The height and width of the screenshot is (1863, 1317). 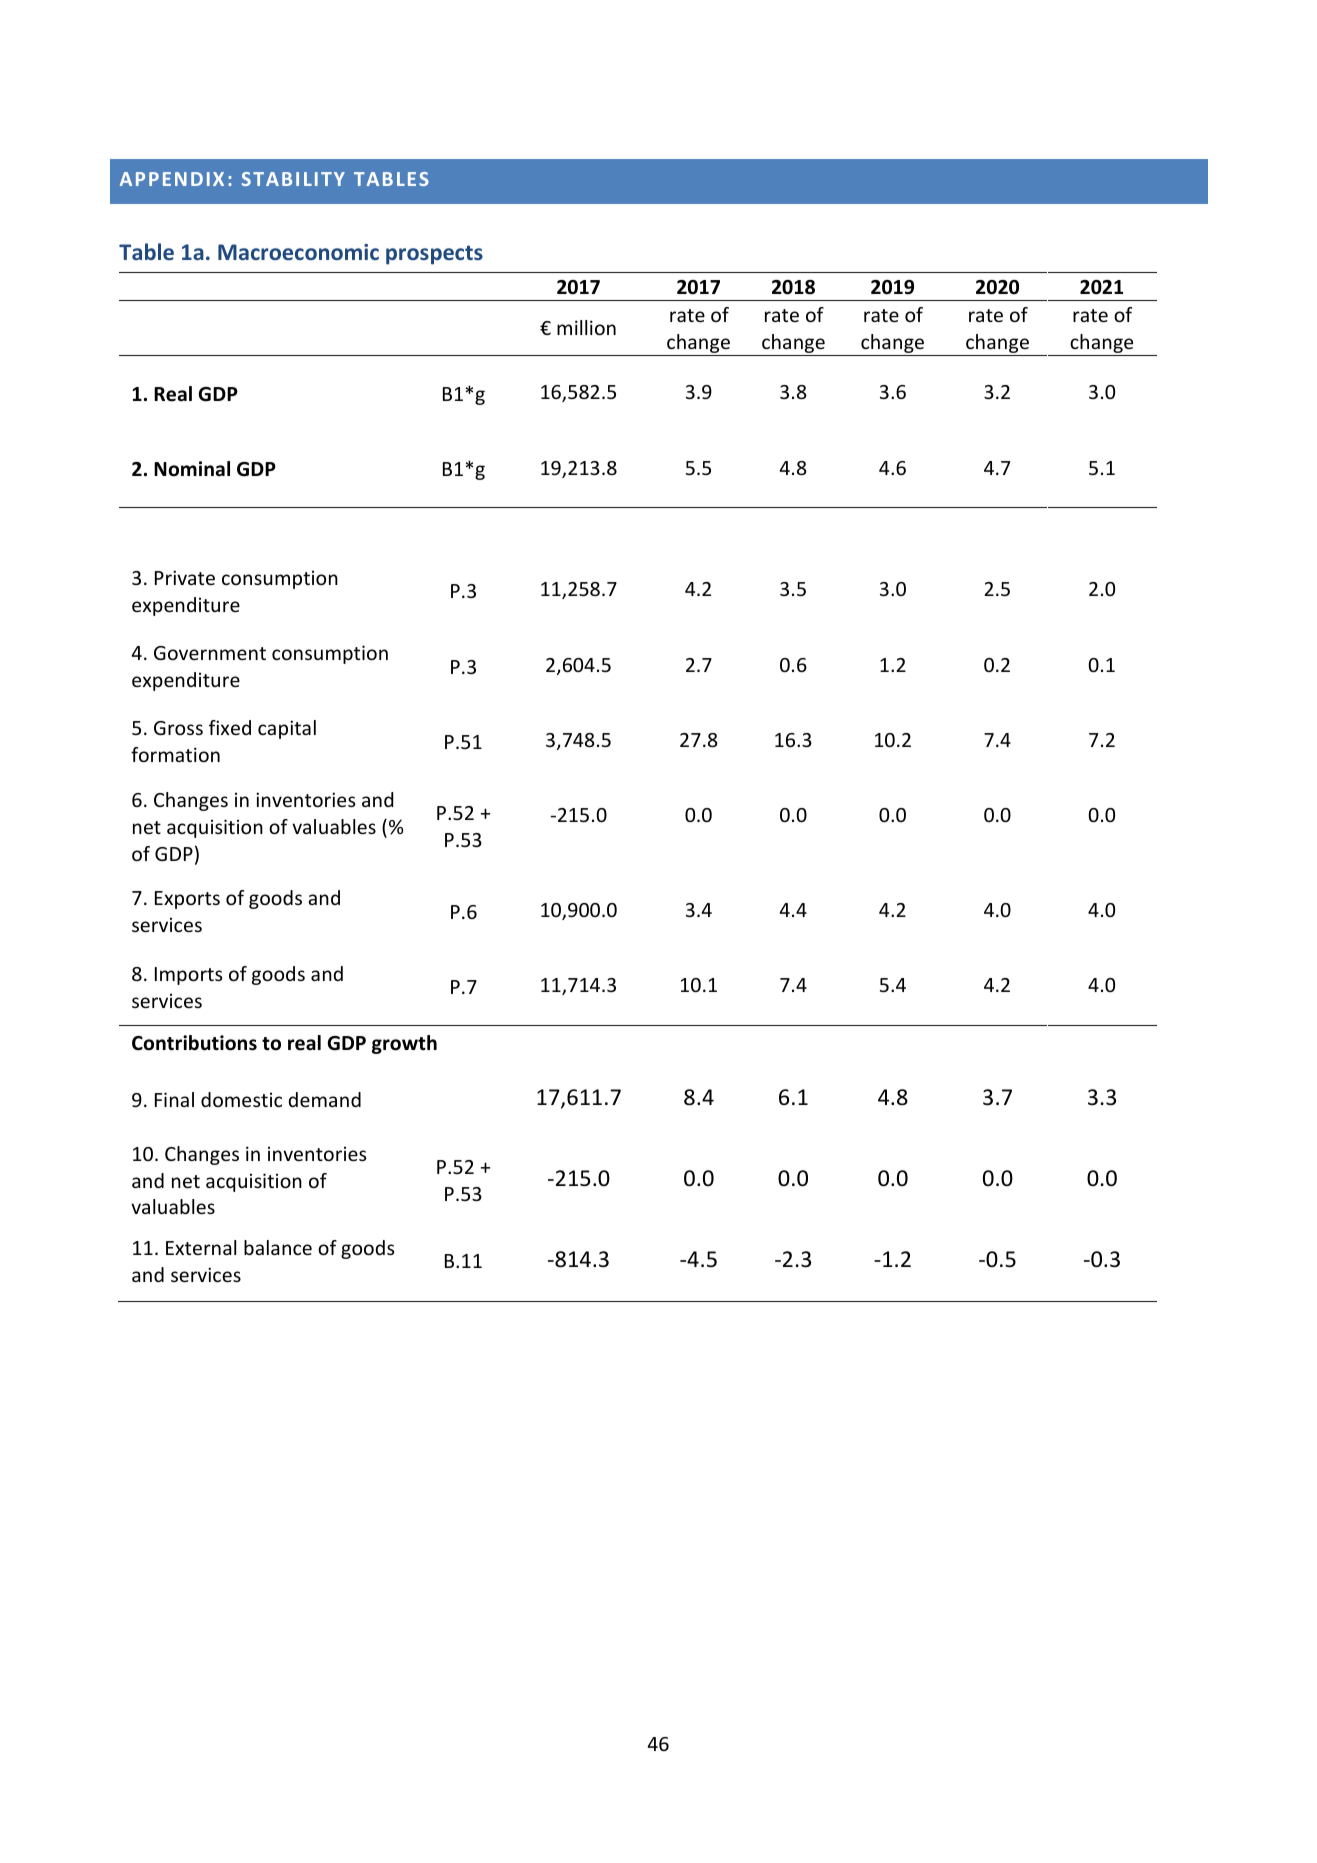 What do you see at coordinates (586, 327) in the screenshot?
I see `million` at bounding box center [586, 327].
